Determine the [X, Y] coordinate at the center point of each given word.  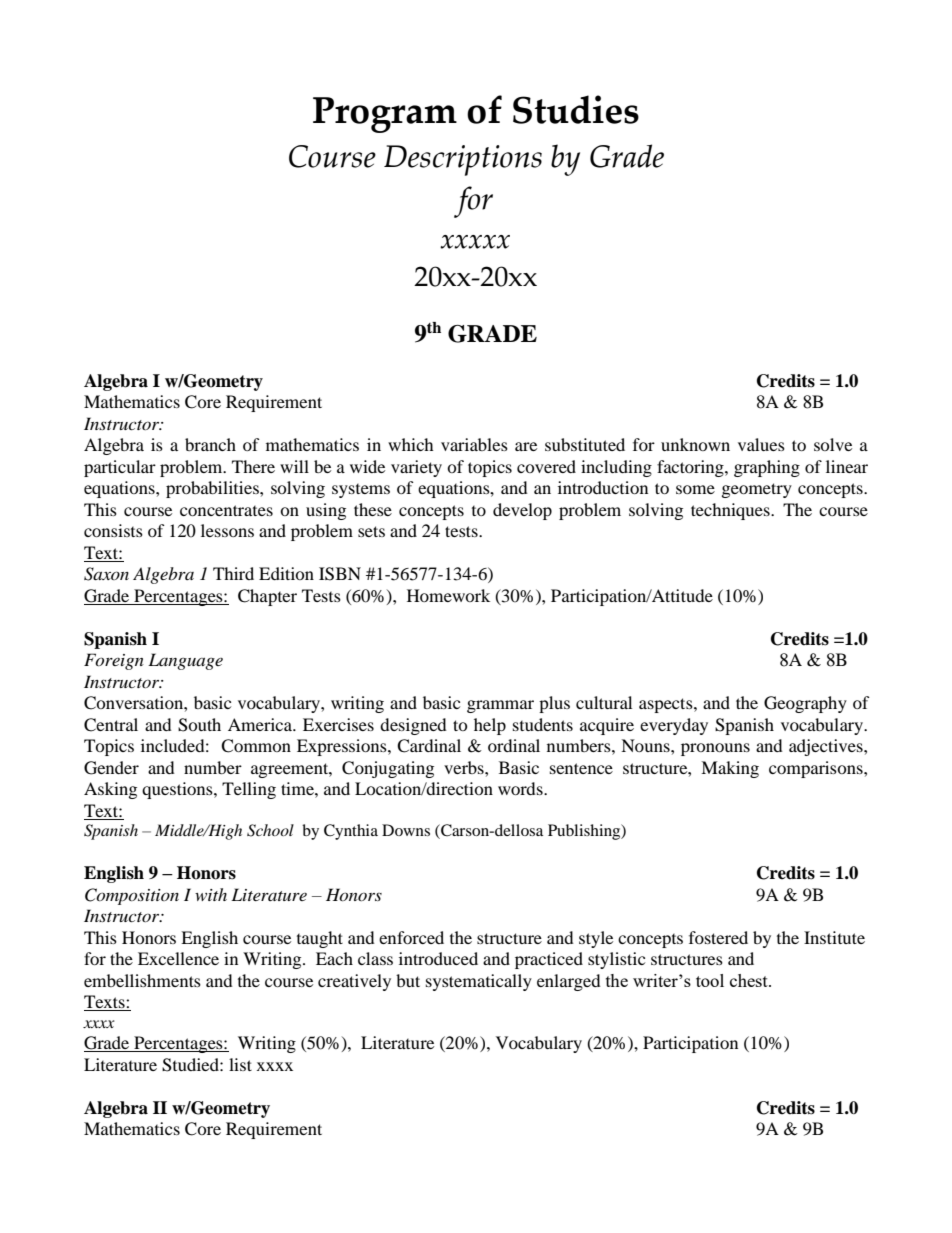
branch [210, 444]
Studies [576, 109]
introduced [438, 958]
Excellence [178, 958]
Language [185, 661]
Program [385, 115]
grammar [500, 706]
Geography [805, 704]
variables [474, 444]
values [761, 444]
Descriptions [463, 160]
